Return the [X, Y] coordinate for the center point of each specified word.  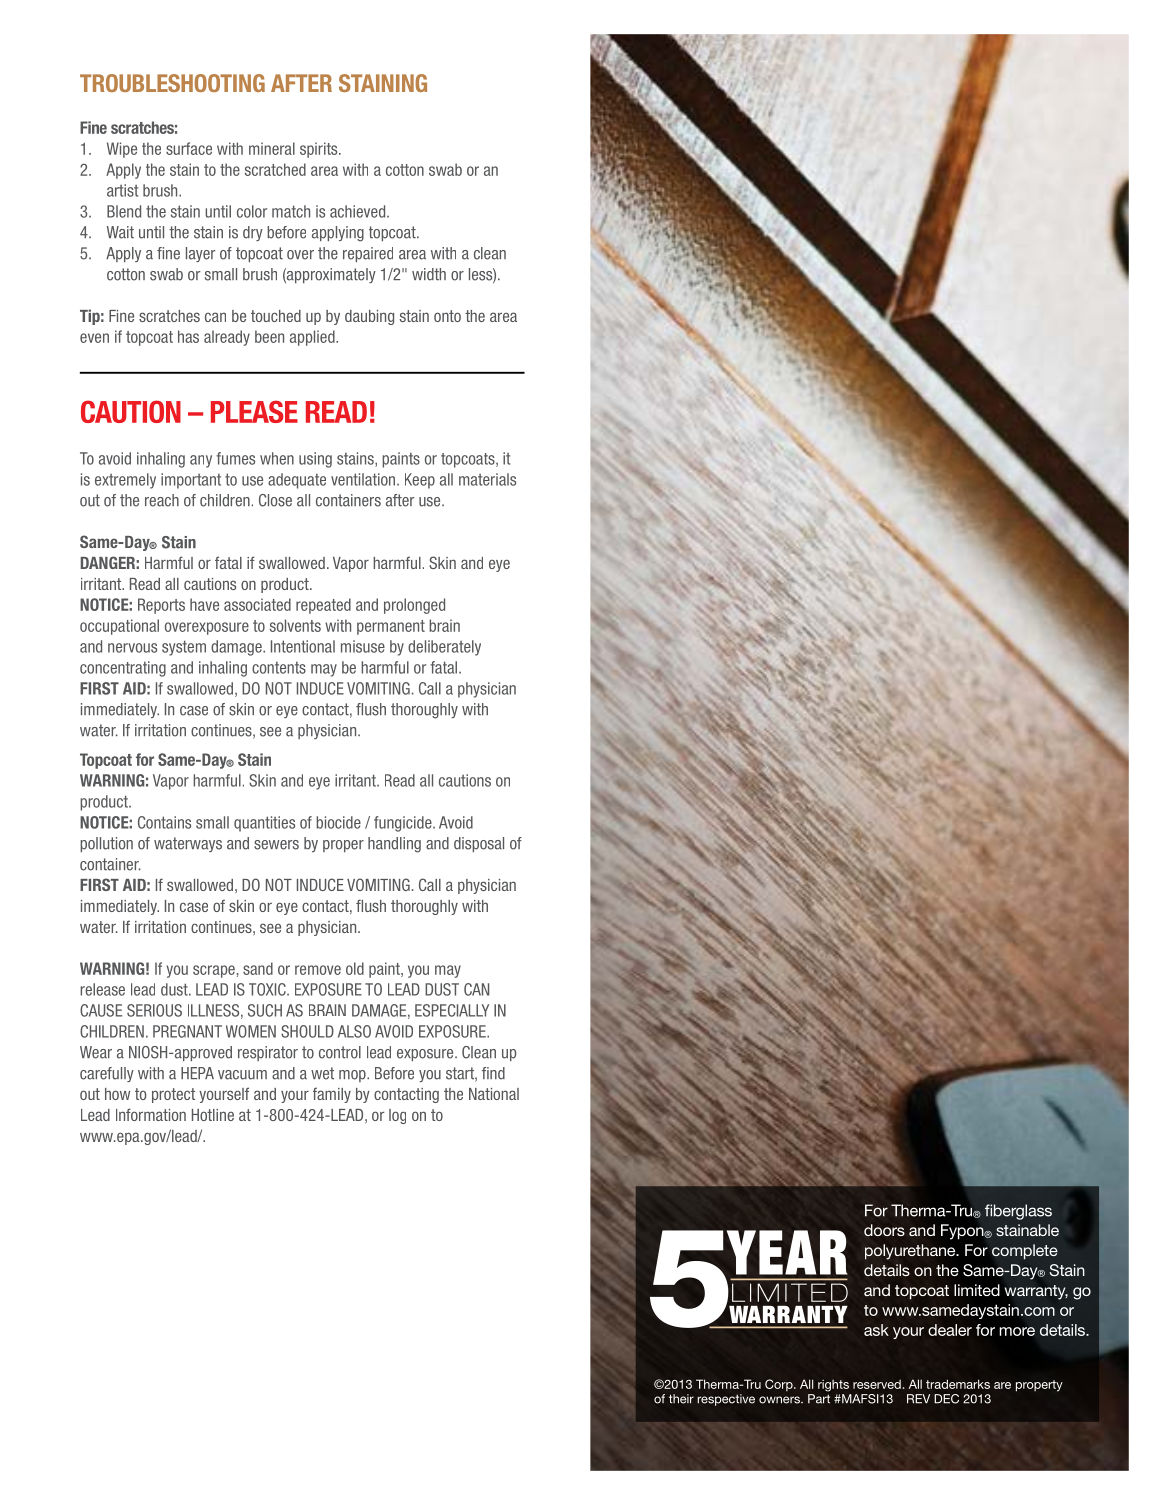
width [429, 274]
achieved [359, 211]
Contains [164, 822]
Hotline [213, 1115]
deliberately [444, 648]
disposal [479, 844]
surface [189, 148]
